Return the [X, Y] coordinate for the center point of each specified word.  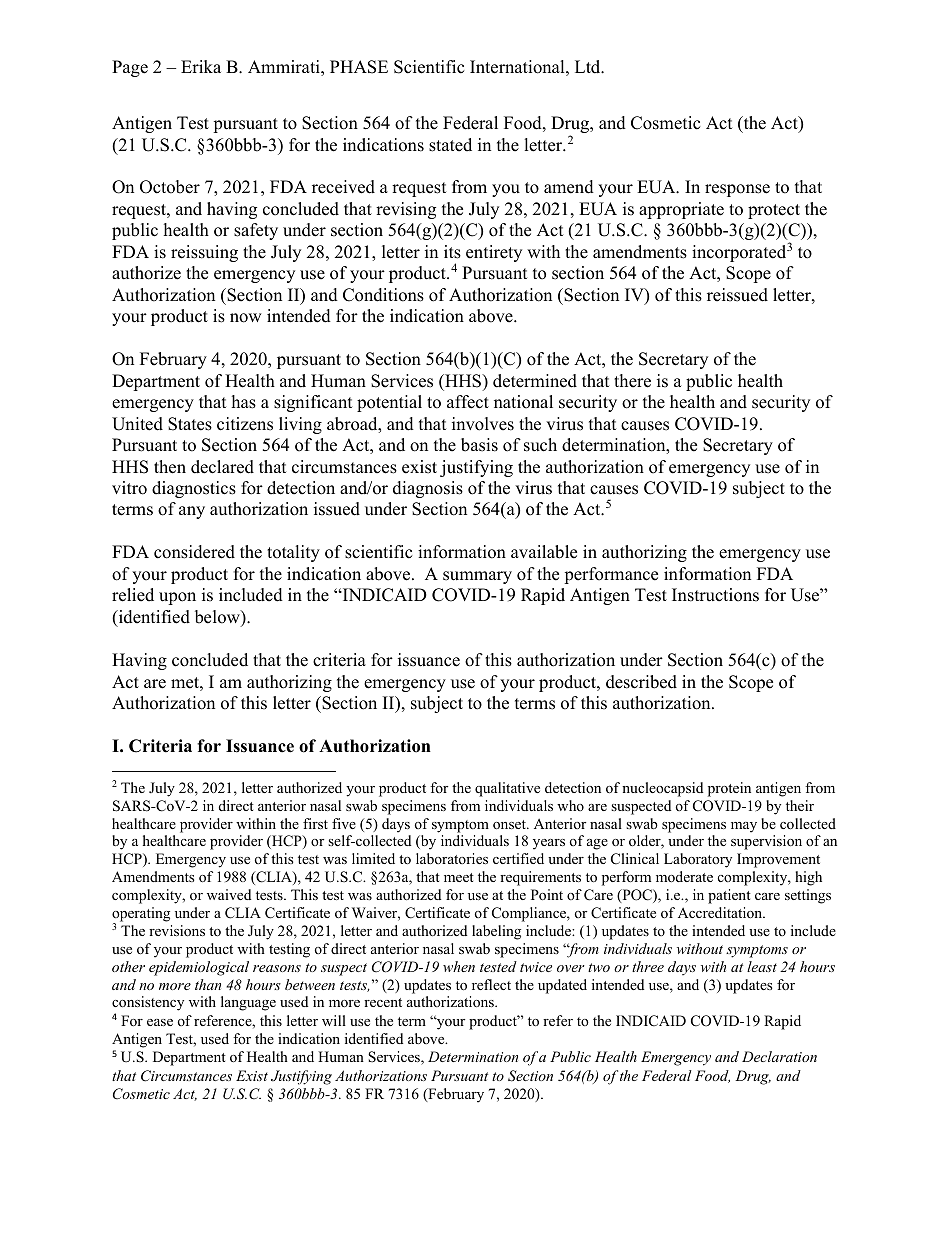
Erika [201, 66]
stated [450, 145]
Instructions [715, 595]
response [737, 190]
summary [477, 577]
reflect [491, 984]
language [248, 1003]
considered [194, 552]
